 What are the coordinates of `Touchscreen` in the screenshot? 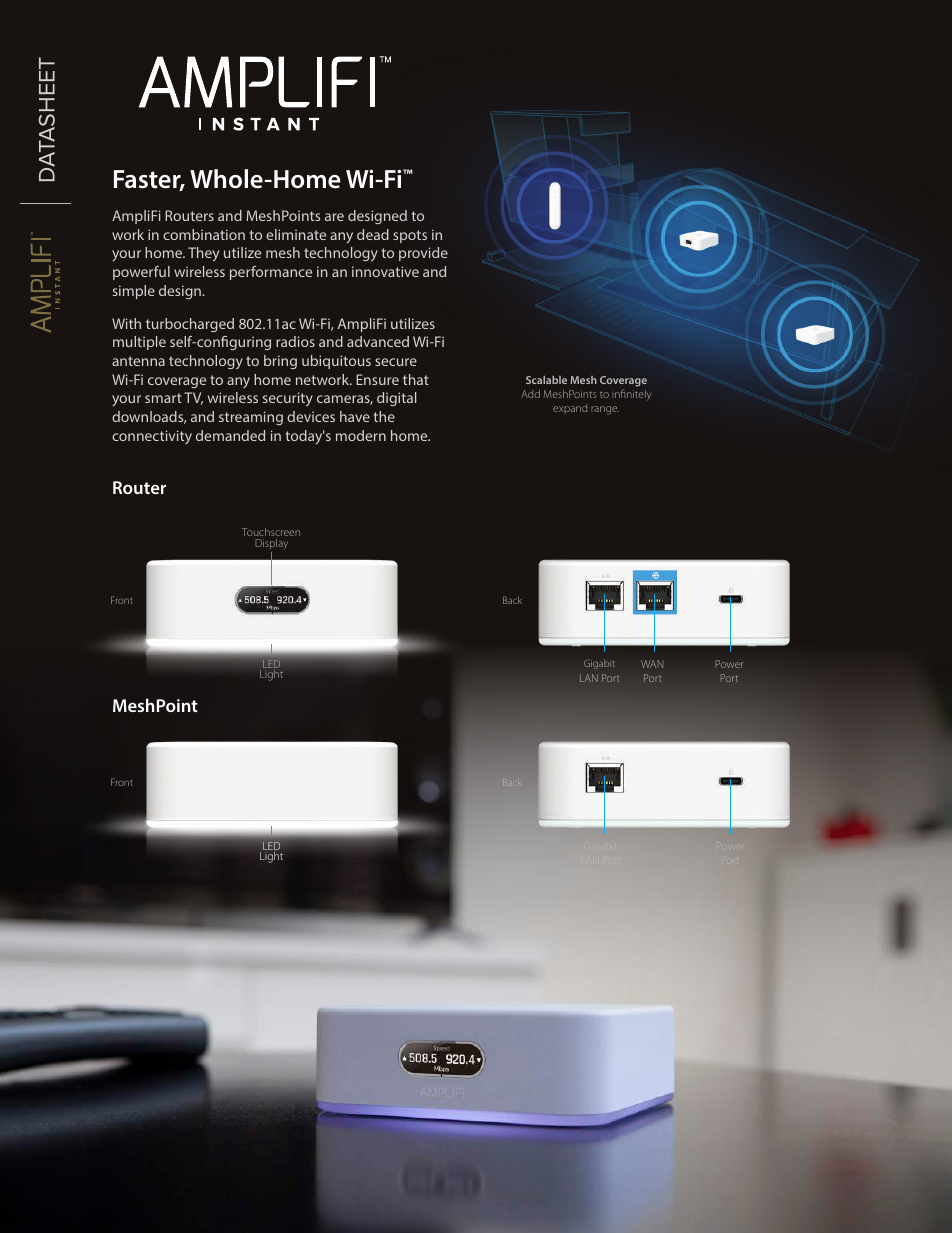 It's located at (271, 532).
